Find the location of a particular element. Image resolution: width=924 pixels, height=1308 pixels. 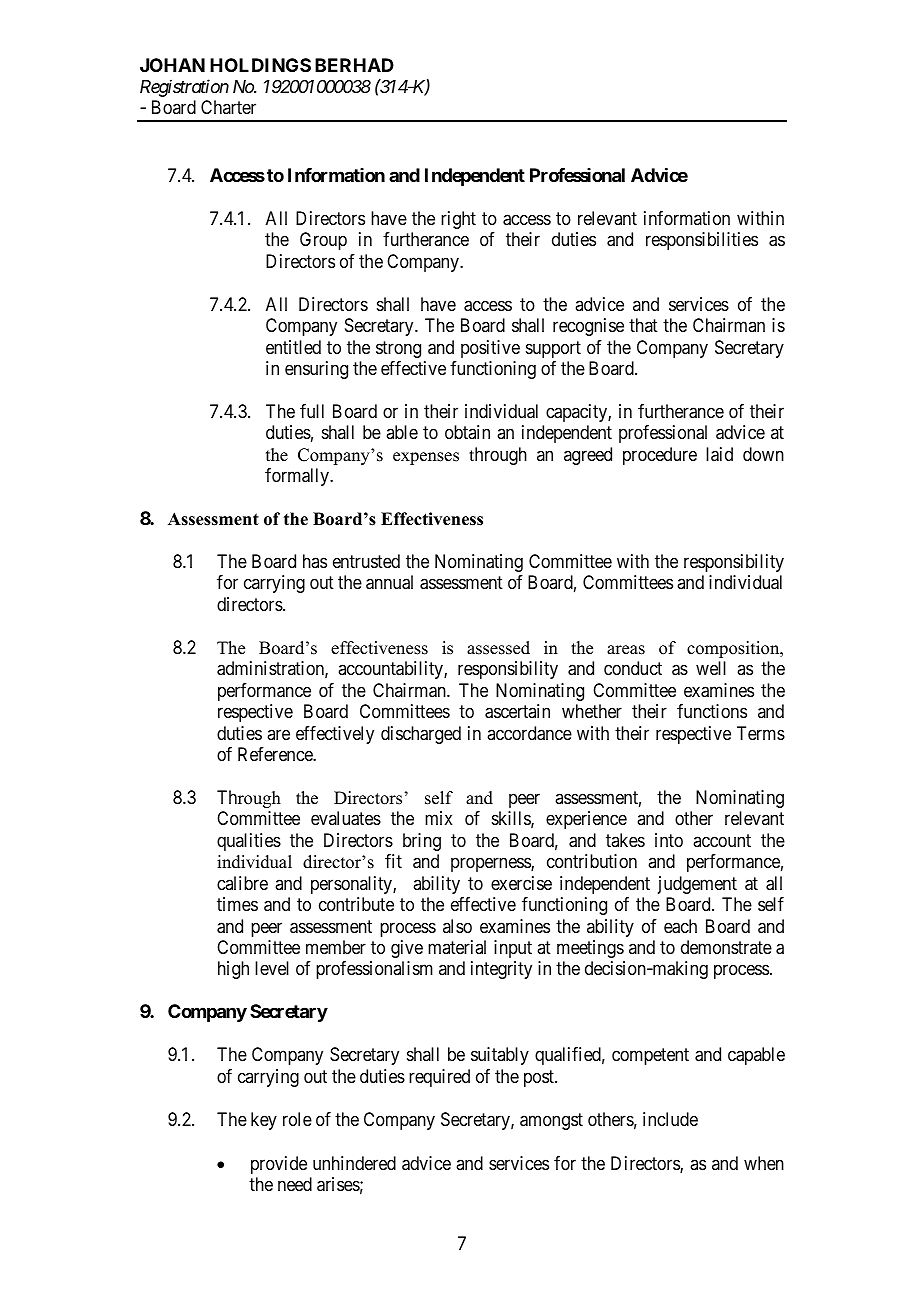

discharged is located at coordinates (421, 735).
